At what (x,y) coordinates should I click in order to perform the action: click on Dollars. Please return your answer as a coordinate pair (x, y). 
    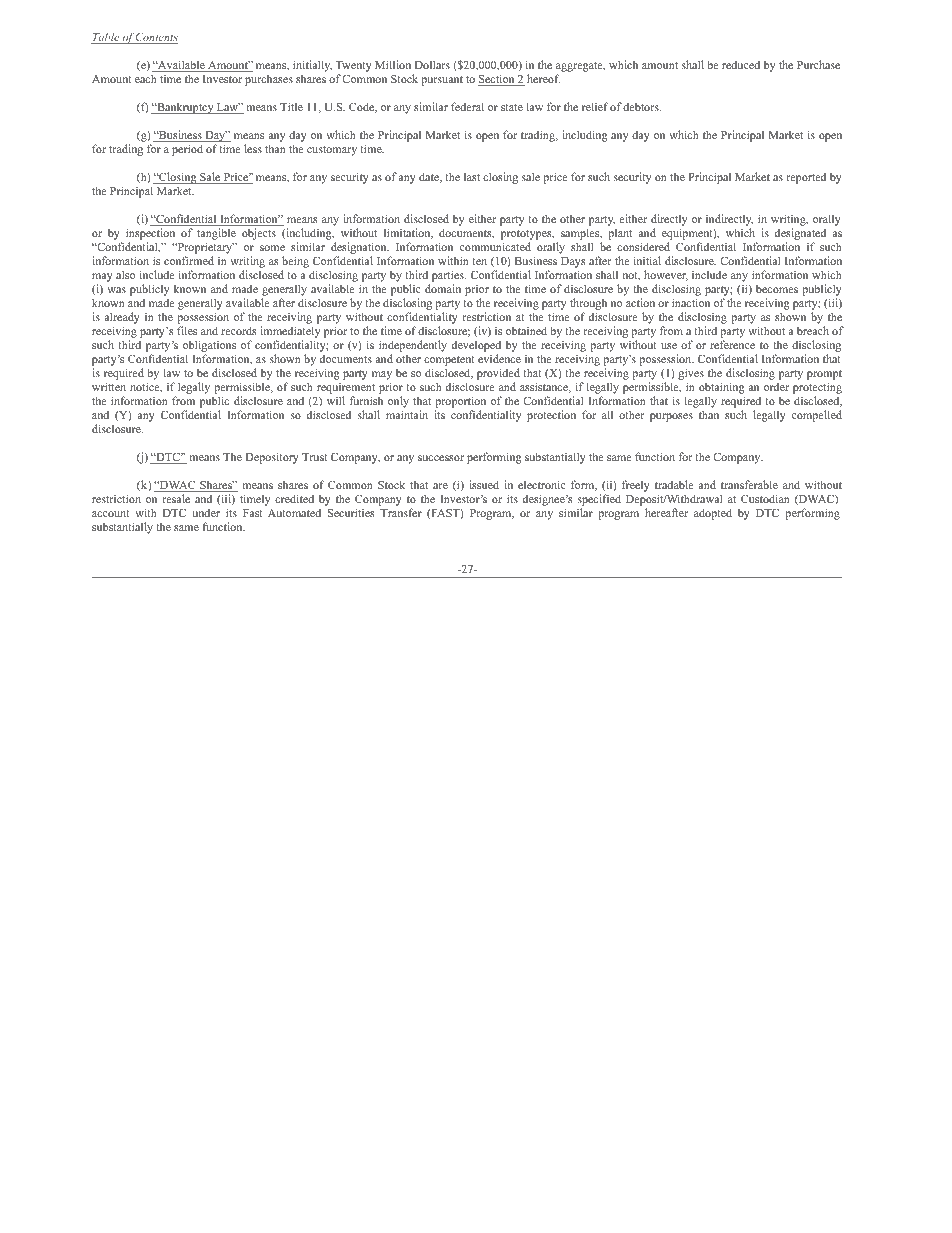
    Looking at the image, I should click on (432, 64).
